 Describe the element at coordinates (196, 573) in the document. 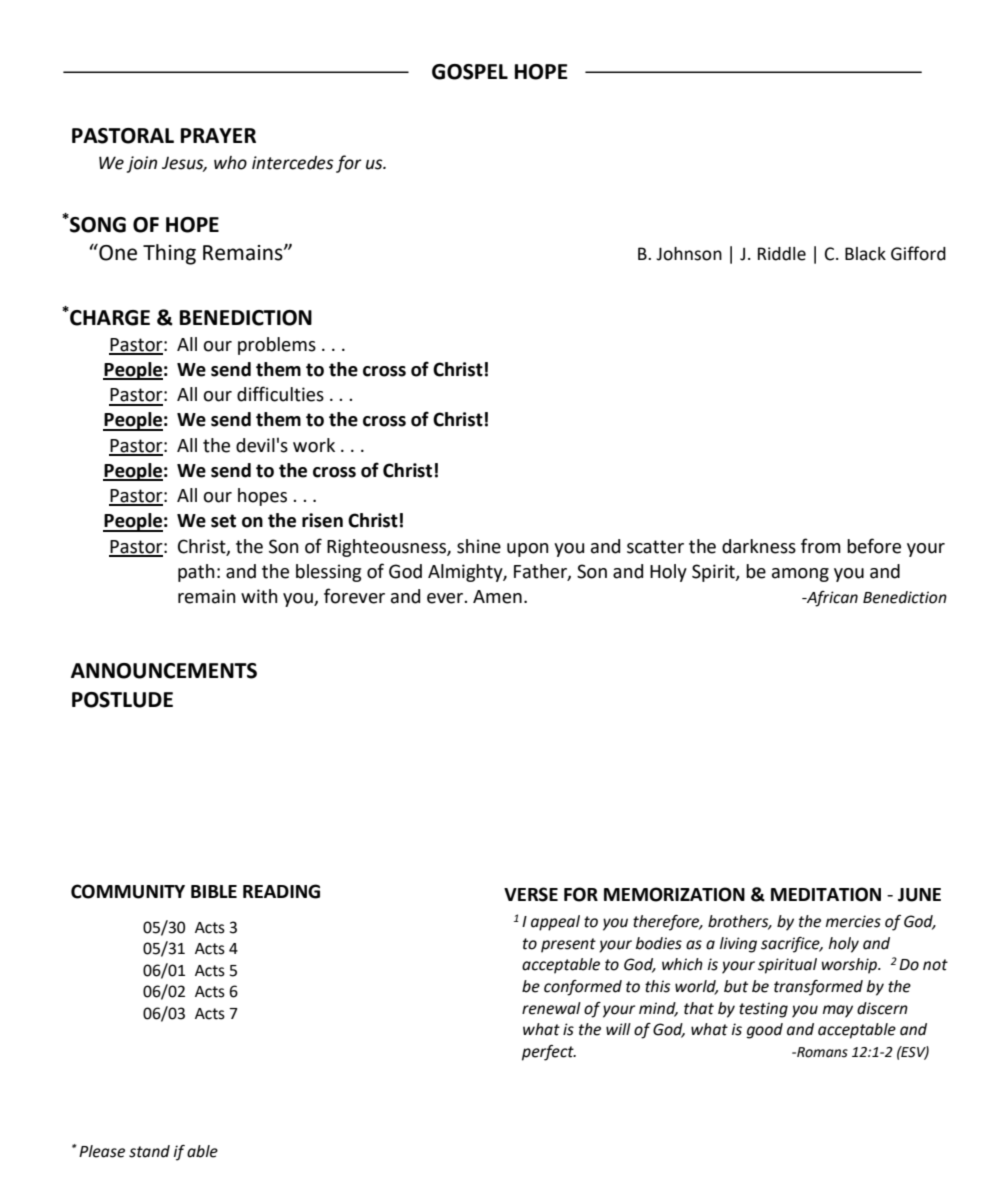

I see `path` at that location.
